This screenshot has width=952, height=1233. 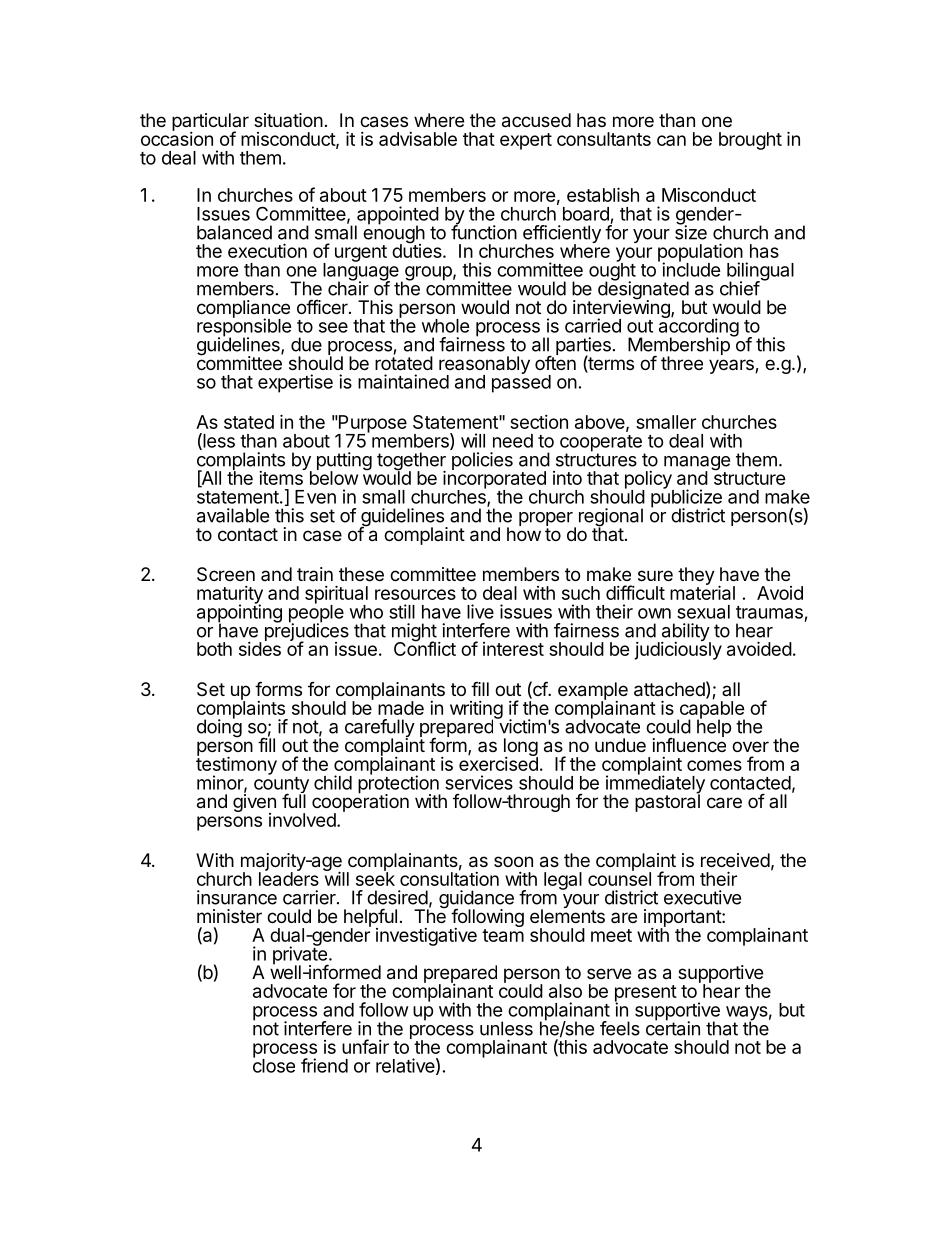 What do you see at coordinates (254, 803) in the screenshot?
I see `given` at bounding box center [254, 803].
